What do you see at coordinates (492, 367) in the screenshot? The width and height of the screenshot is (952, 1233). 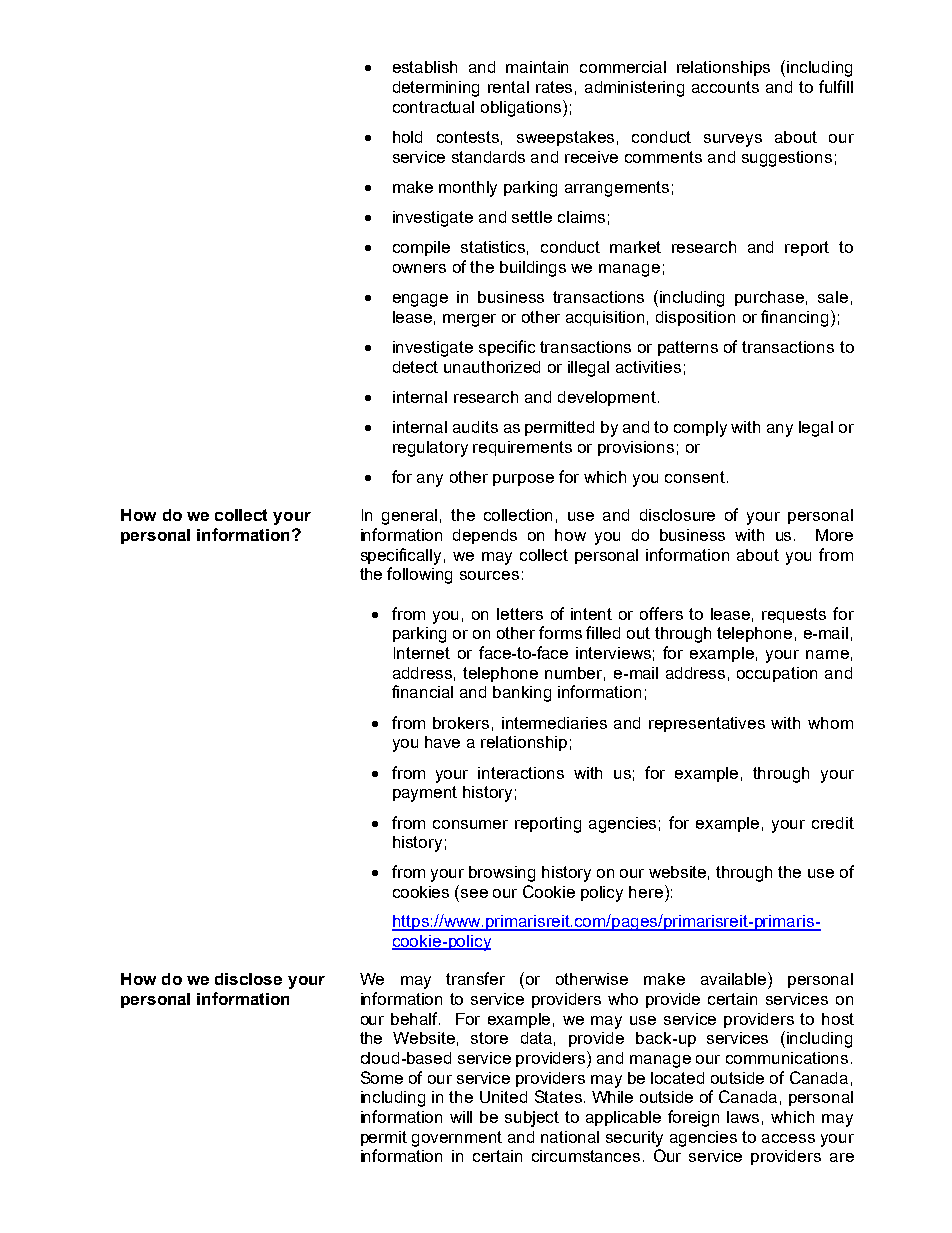 I see `unauthorized` at bounding box center [492, 367].
